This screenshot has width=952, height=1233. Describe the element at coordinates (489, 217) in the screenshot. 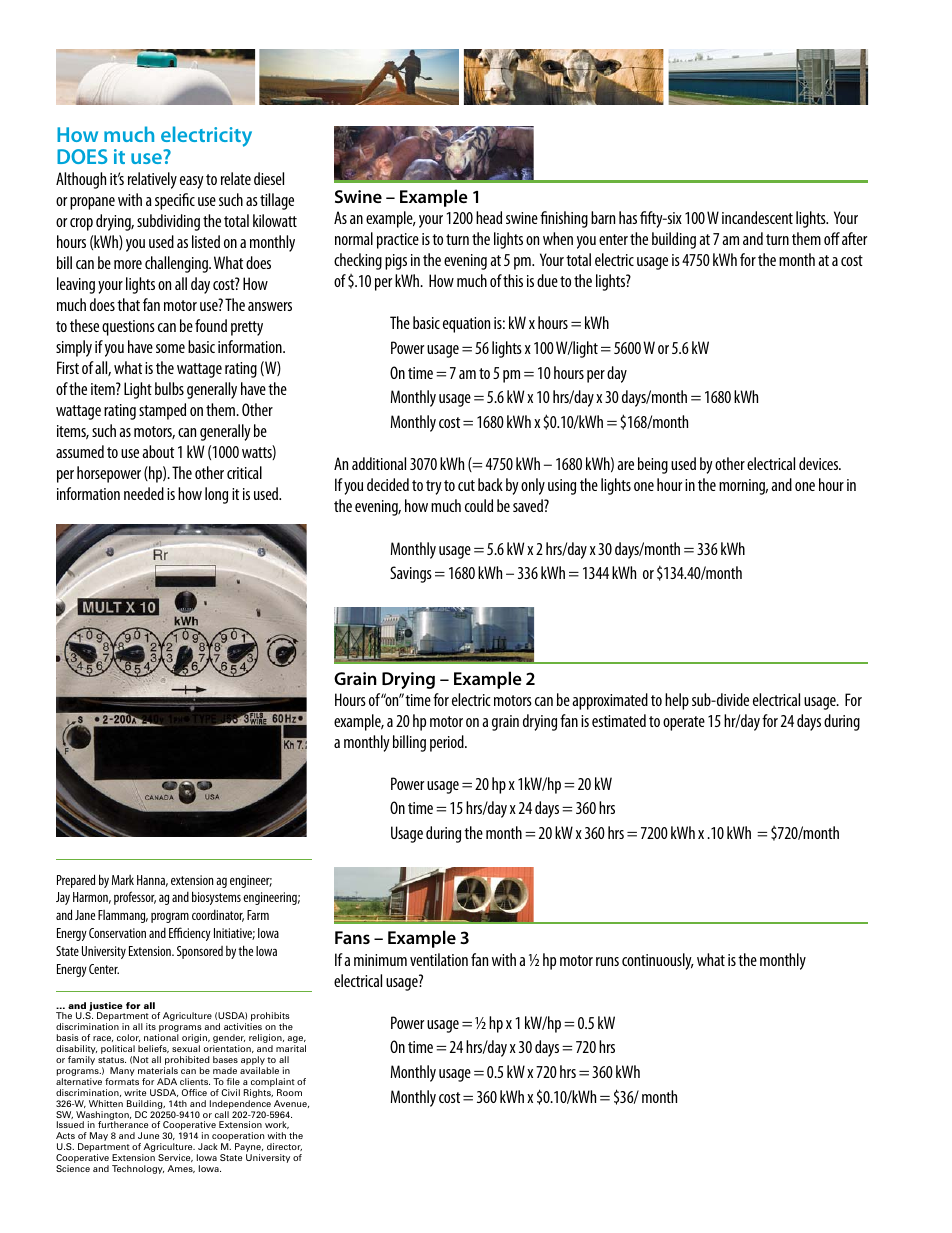

I see `head` at that location.
